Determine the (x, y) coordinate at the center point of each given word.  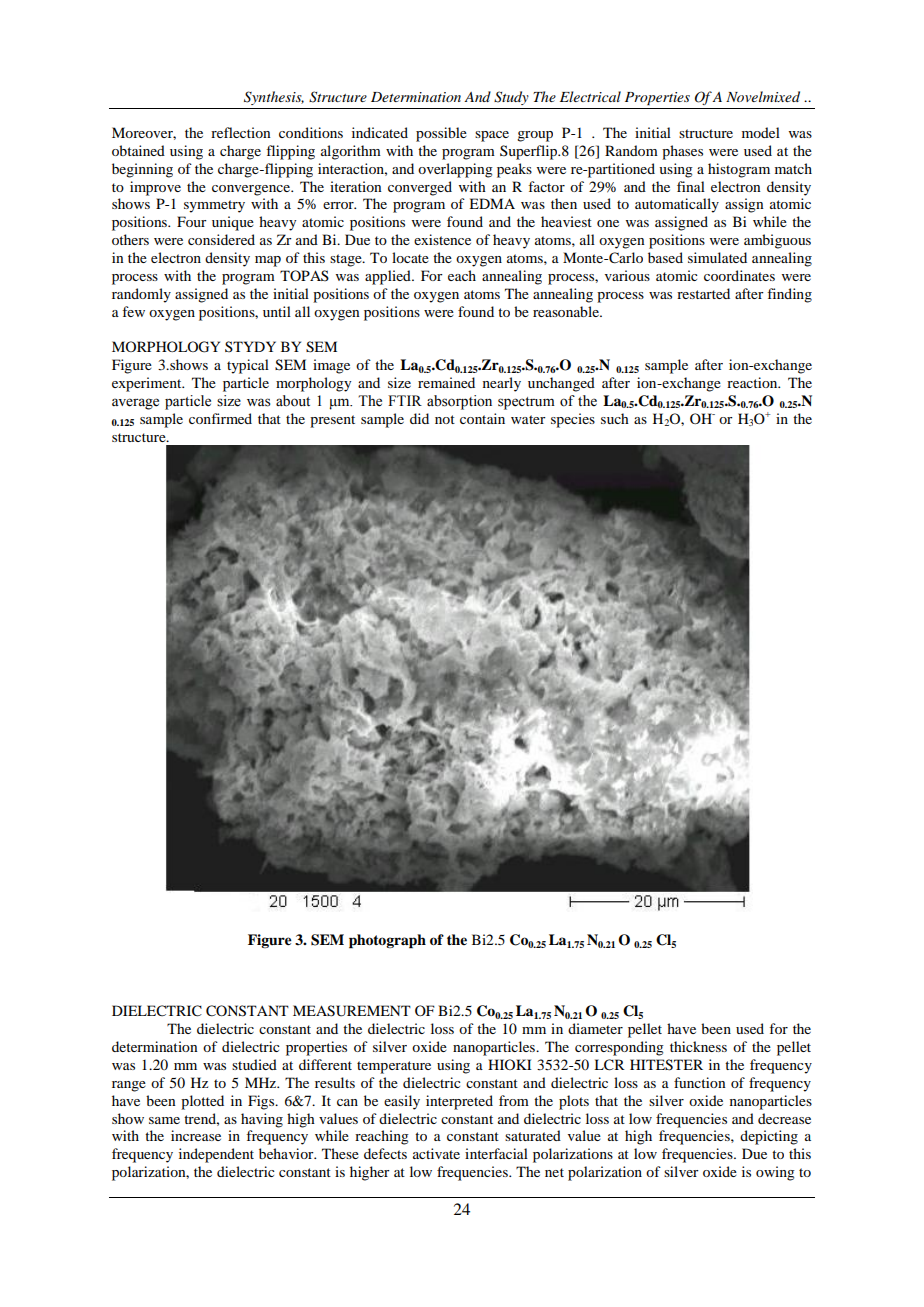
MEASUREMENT (352, 1011)
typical (248, 366)
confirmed (220, 418)
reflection (241, 132)
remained (446, 382)
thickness (698, 1046)
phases (682, 152)
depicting (769, 1137)
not (445, 419)
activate (436, 1153)
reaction (753, 382)
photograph (387, 941)
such (615, 418)
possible (441, 134)
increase (196, 1135)
